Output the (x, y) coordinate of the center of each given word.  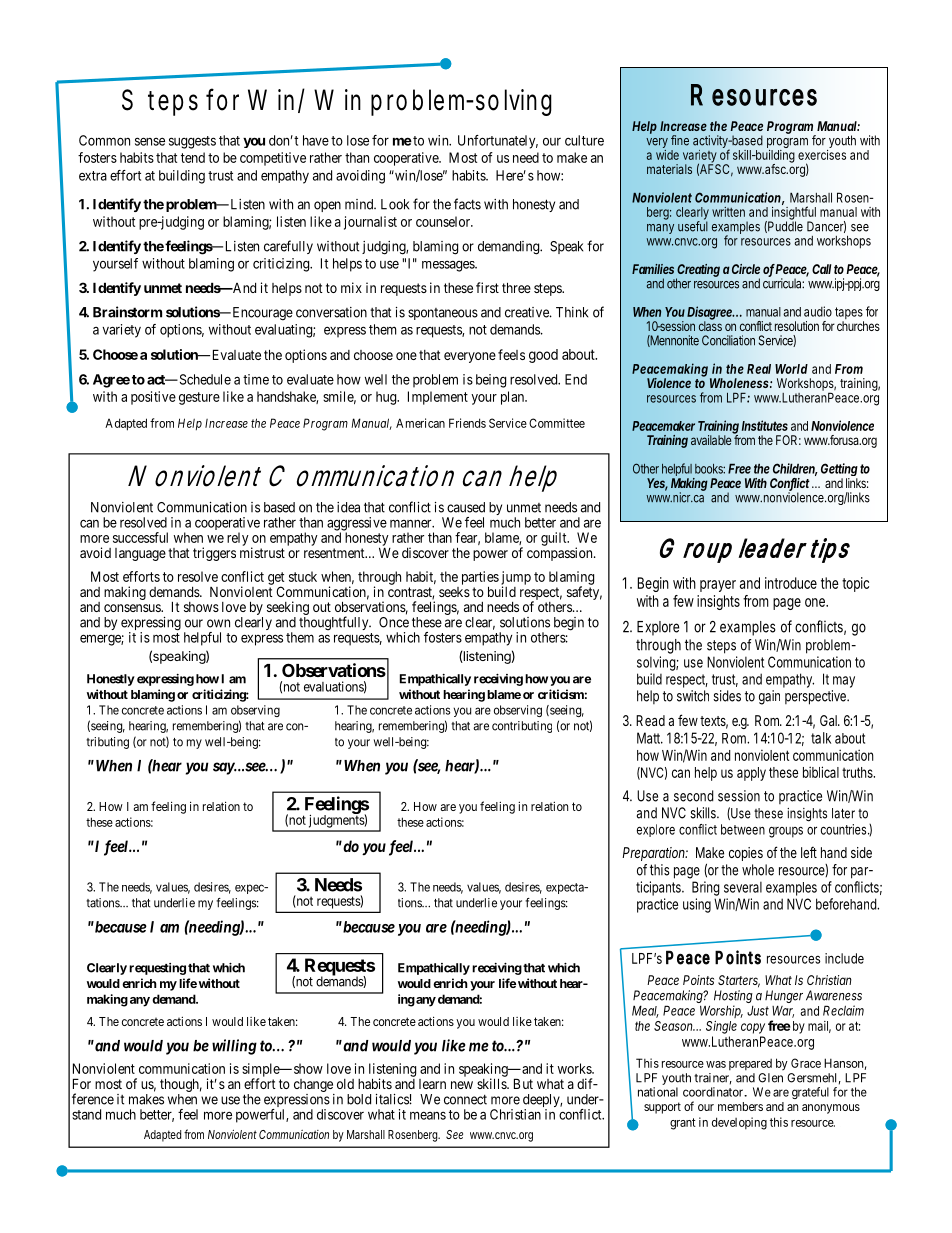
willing (234, 1047)
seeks (454, 592)
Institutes (765, 425)
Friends (467, 423)
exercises (822, 155)
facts (467, 204)
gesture (199, 398)
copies (746, 854)
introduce (791, 583)
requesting (157, 969)
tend (193, 157)
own (218, 623)
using (697, 905)
